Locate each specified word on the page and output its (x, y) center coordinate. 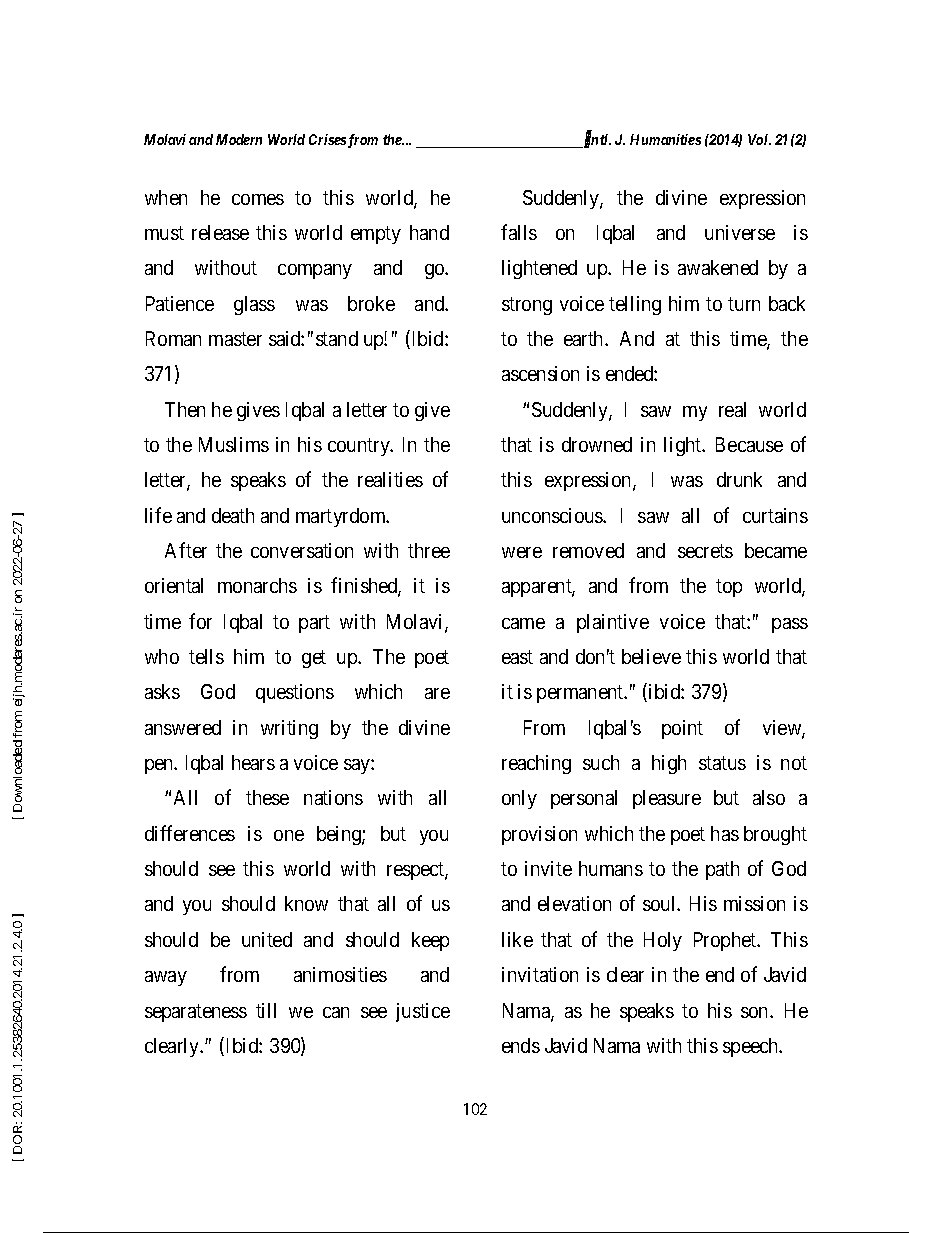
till (266, 1010)
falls (519, 232)
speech (752, 1047)
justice (423, 1012)
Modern (239, 139)
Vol (759, 139)
